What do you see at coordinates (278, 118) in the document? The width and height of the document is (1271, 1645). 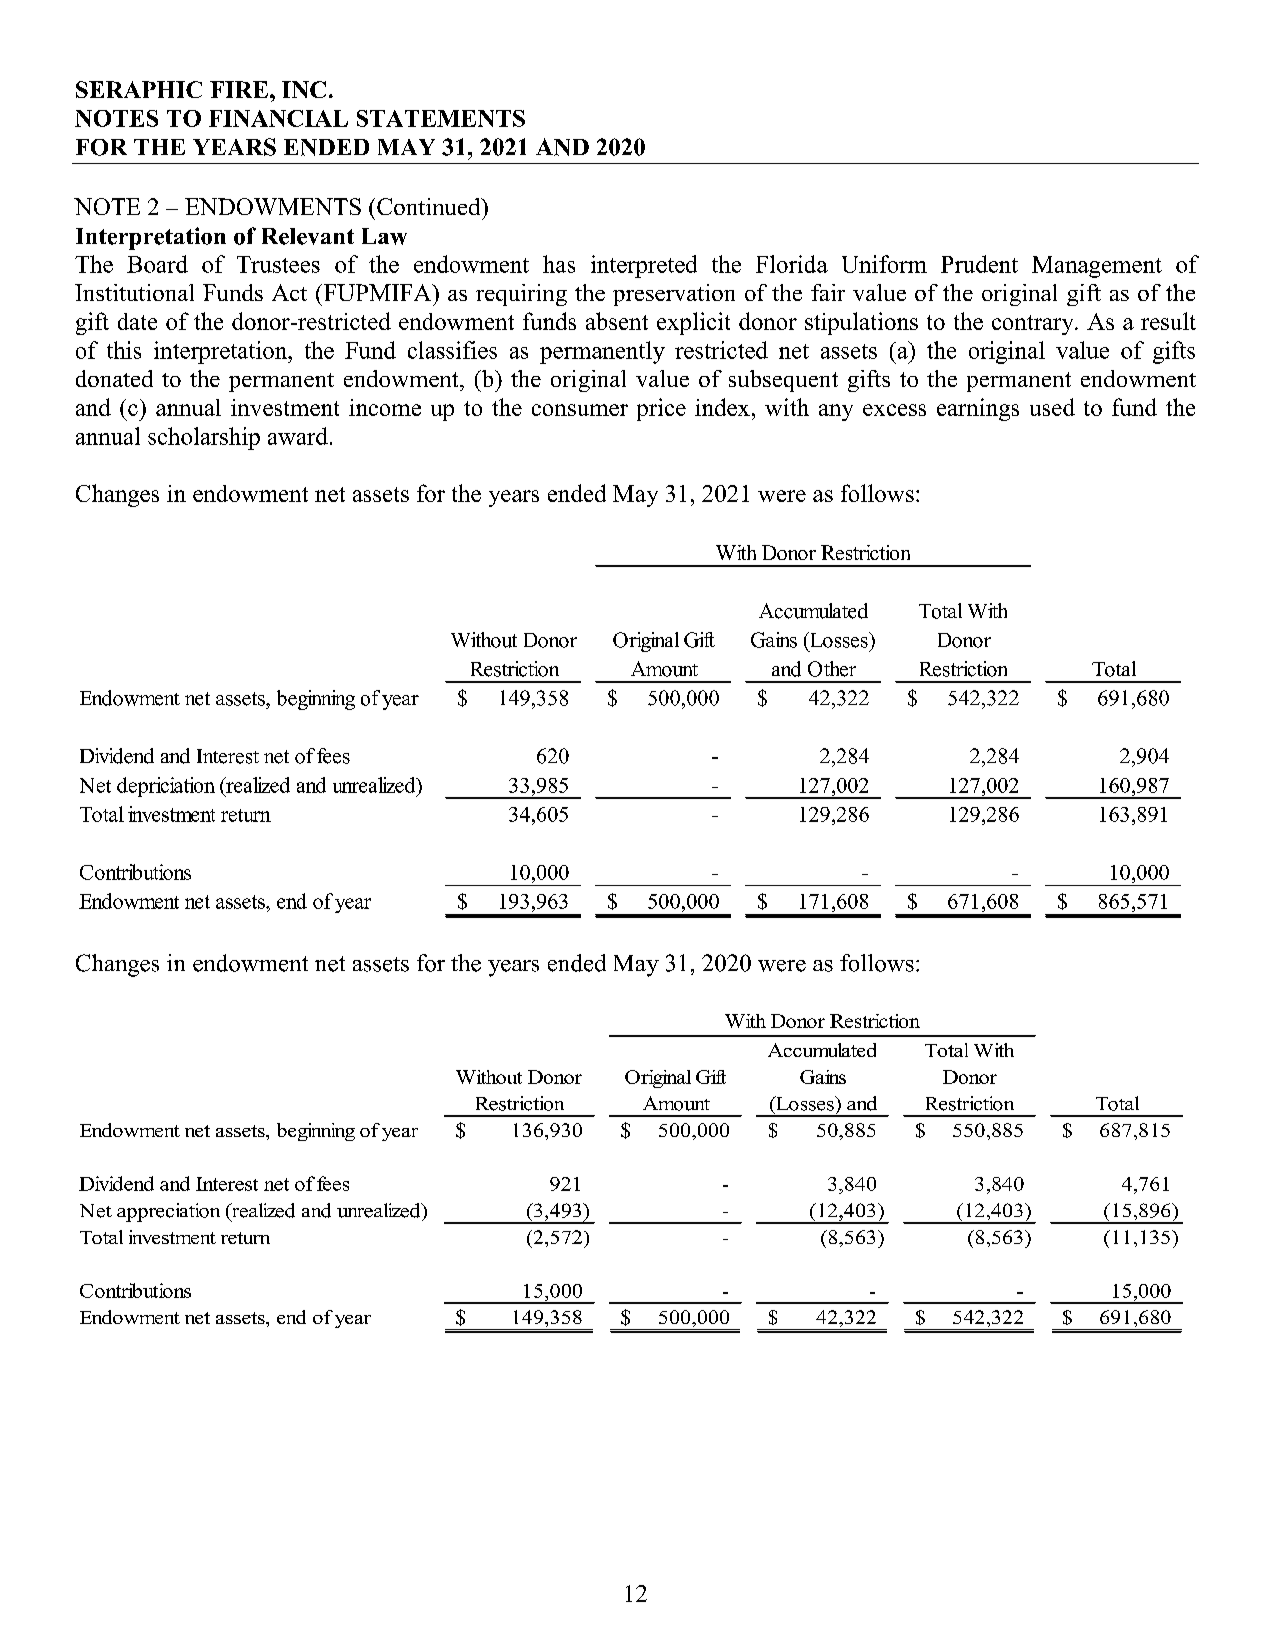 I see `FINANCIAL` at bounding box center [278, 118].
